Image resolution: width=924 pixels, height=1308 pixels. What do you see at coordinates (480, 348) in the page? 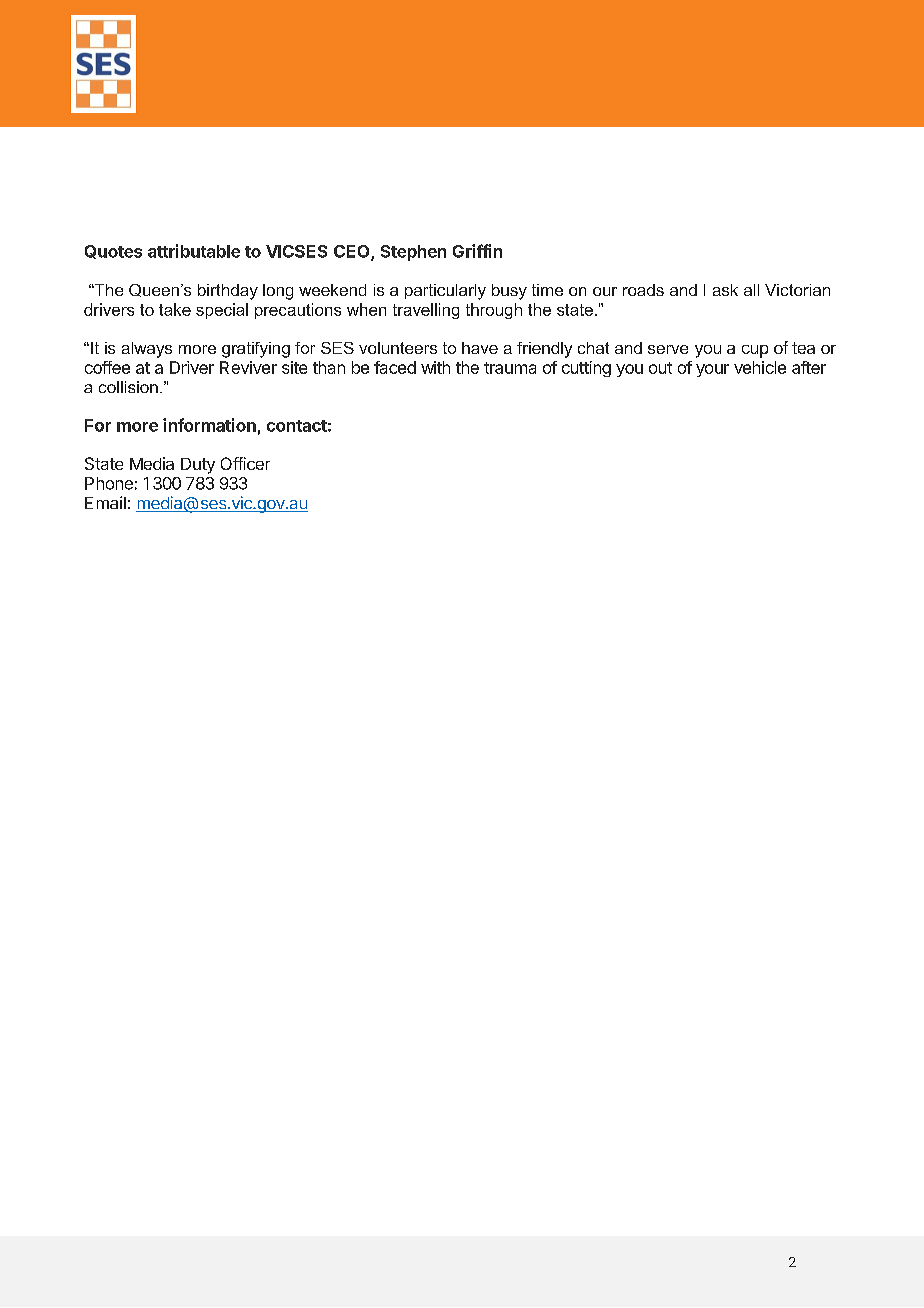
I see `have` at bounding box center [480, 348].
